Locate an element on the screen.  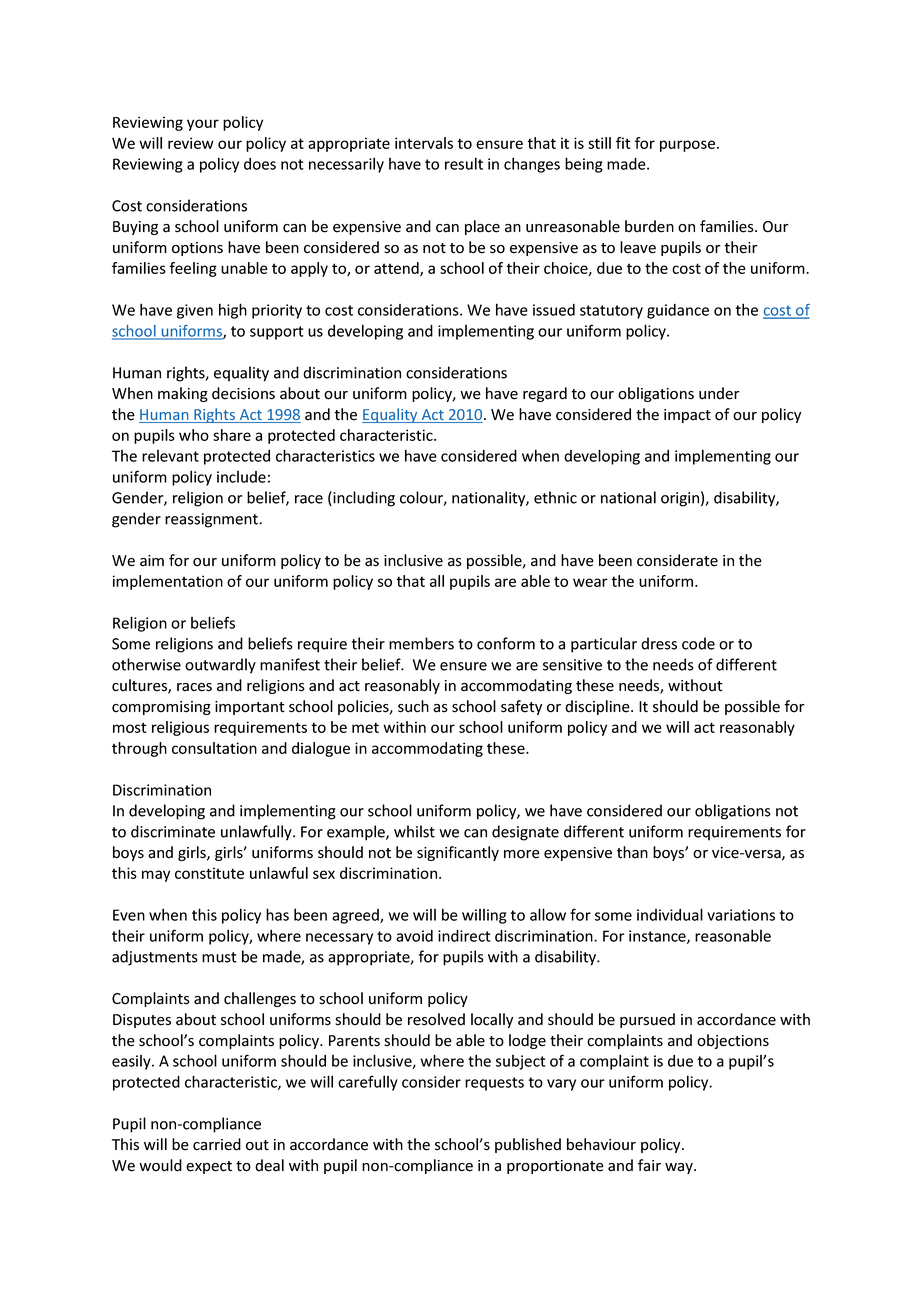
discriminate is located at coordinates (173, 831).
